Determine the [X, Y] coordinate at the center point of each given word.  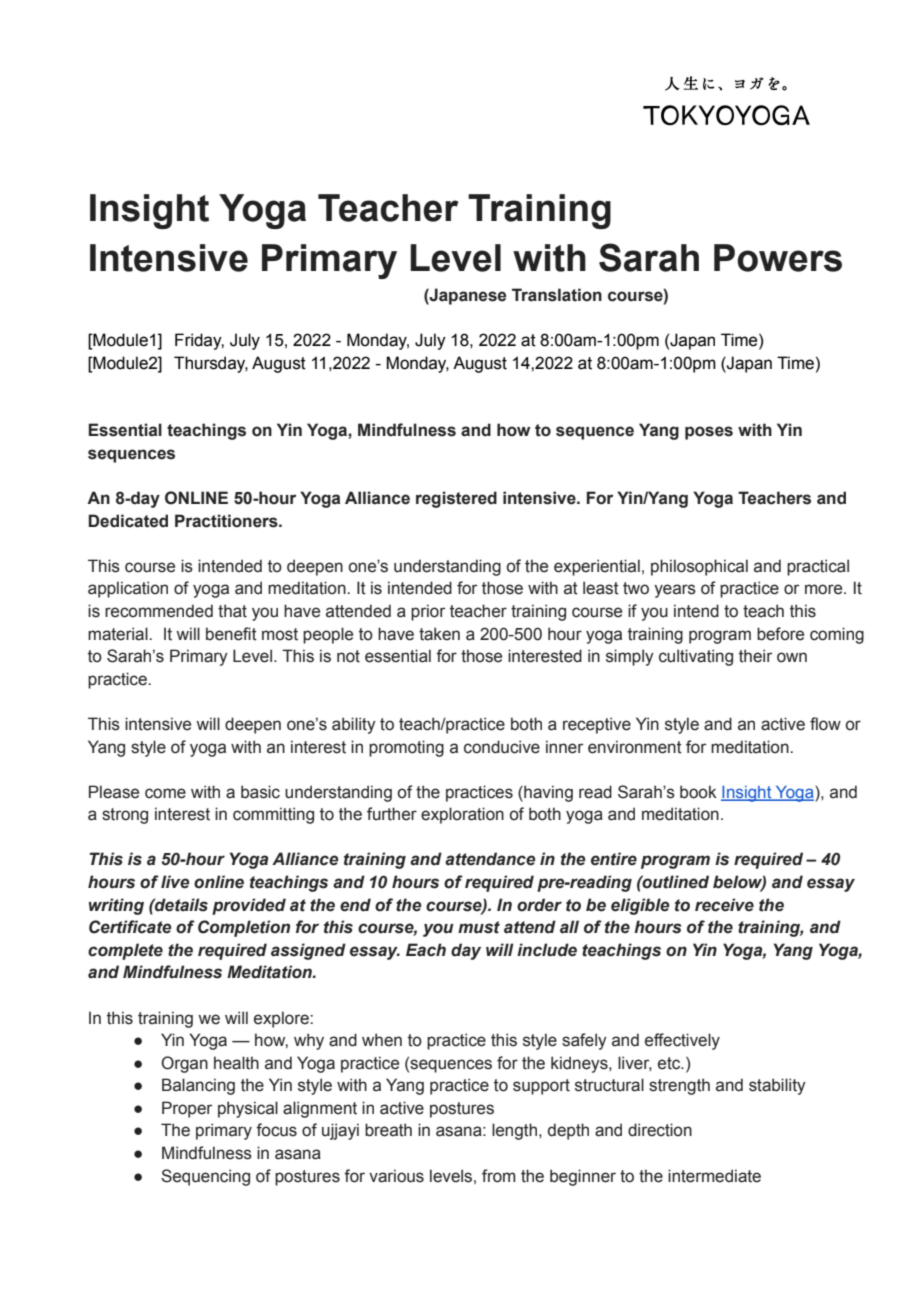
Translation [557, 295]
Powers [778, 258]
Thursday [211, 364]
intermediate [714, 1176]
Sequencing [205, 1177]
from [499, 1176]
